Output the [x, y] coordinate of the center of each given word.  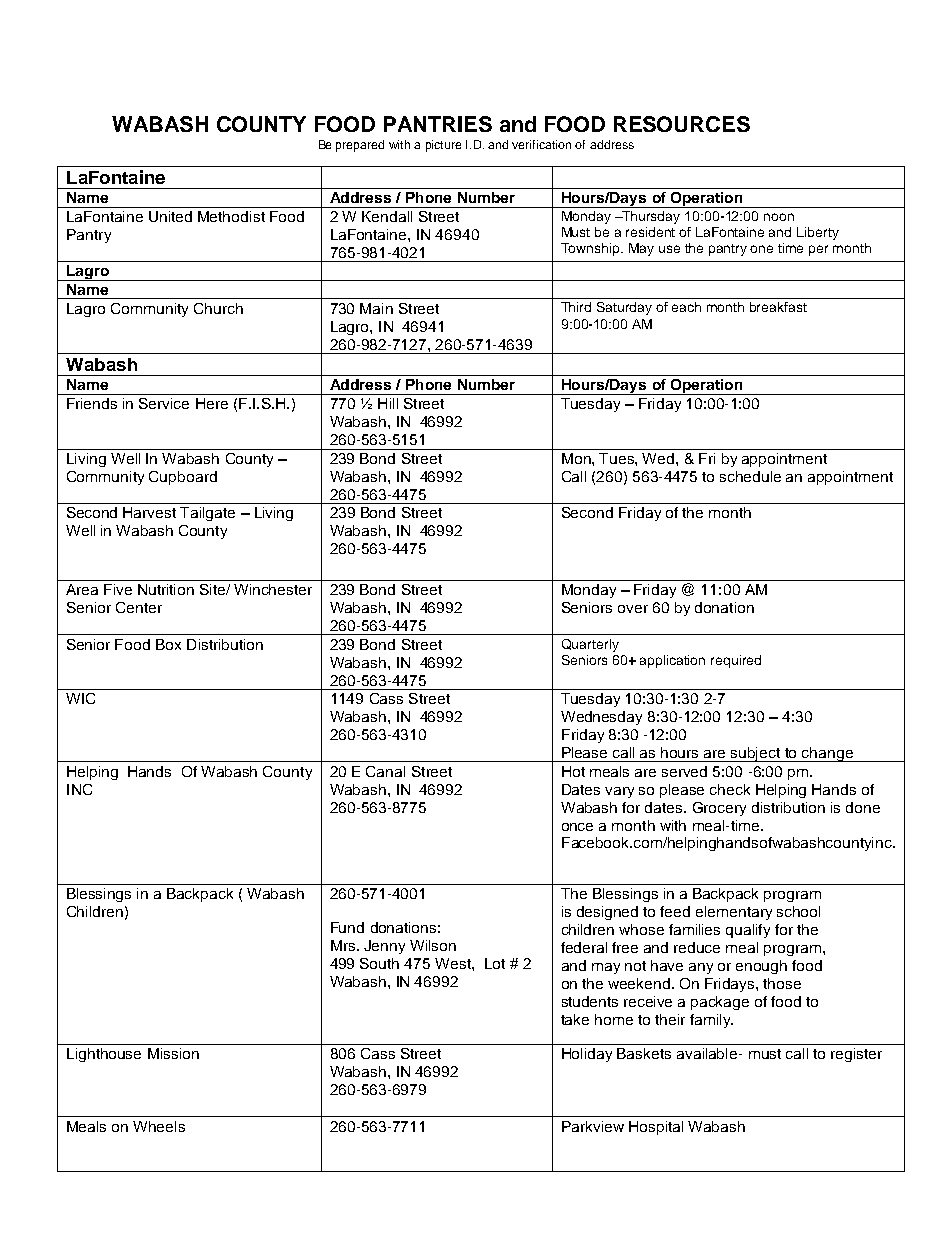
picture [443, 146]
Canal [385, 771]
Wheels [159, 1126]
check [730, 789]
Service [164, 403]
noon [779, 217]
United [170, 216]
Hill [388, 403]
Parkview [593, 1126]
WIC [80, 698]
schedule [750, 476]
